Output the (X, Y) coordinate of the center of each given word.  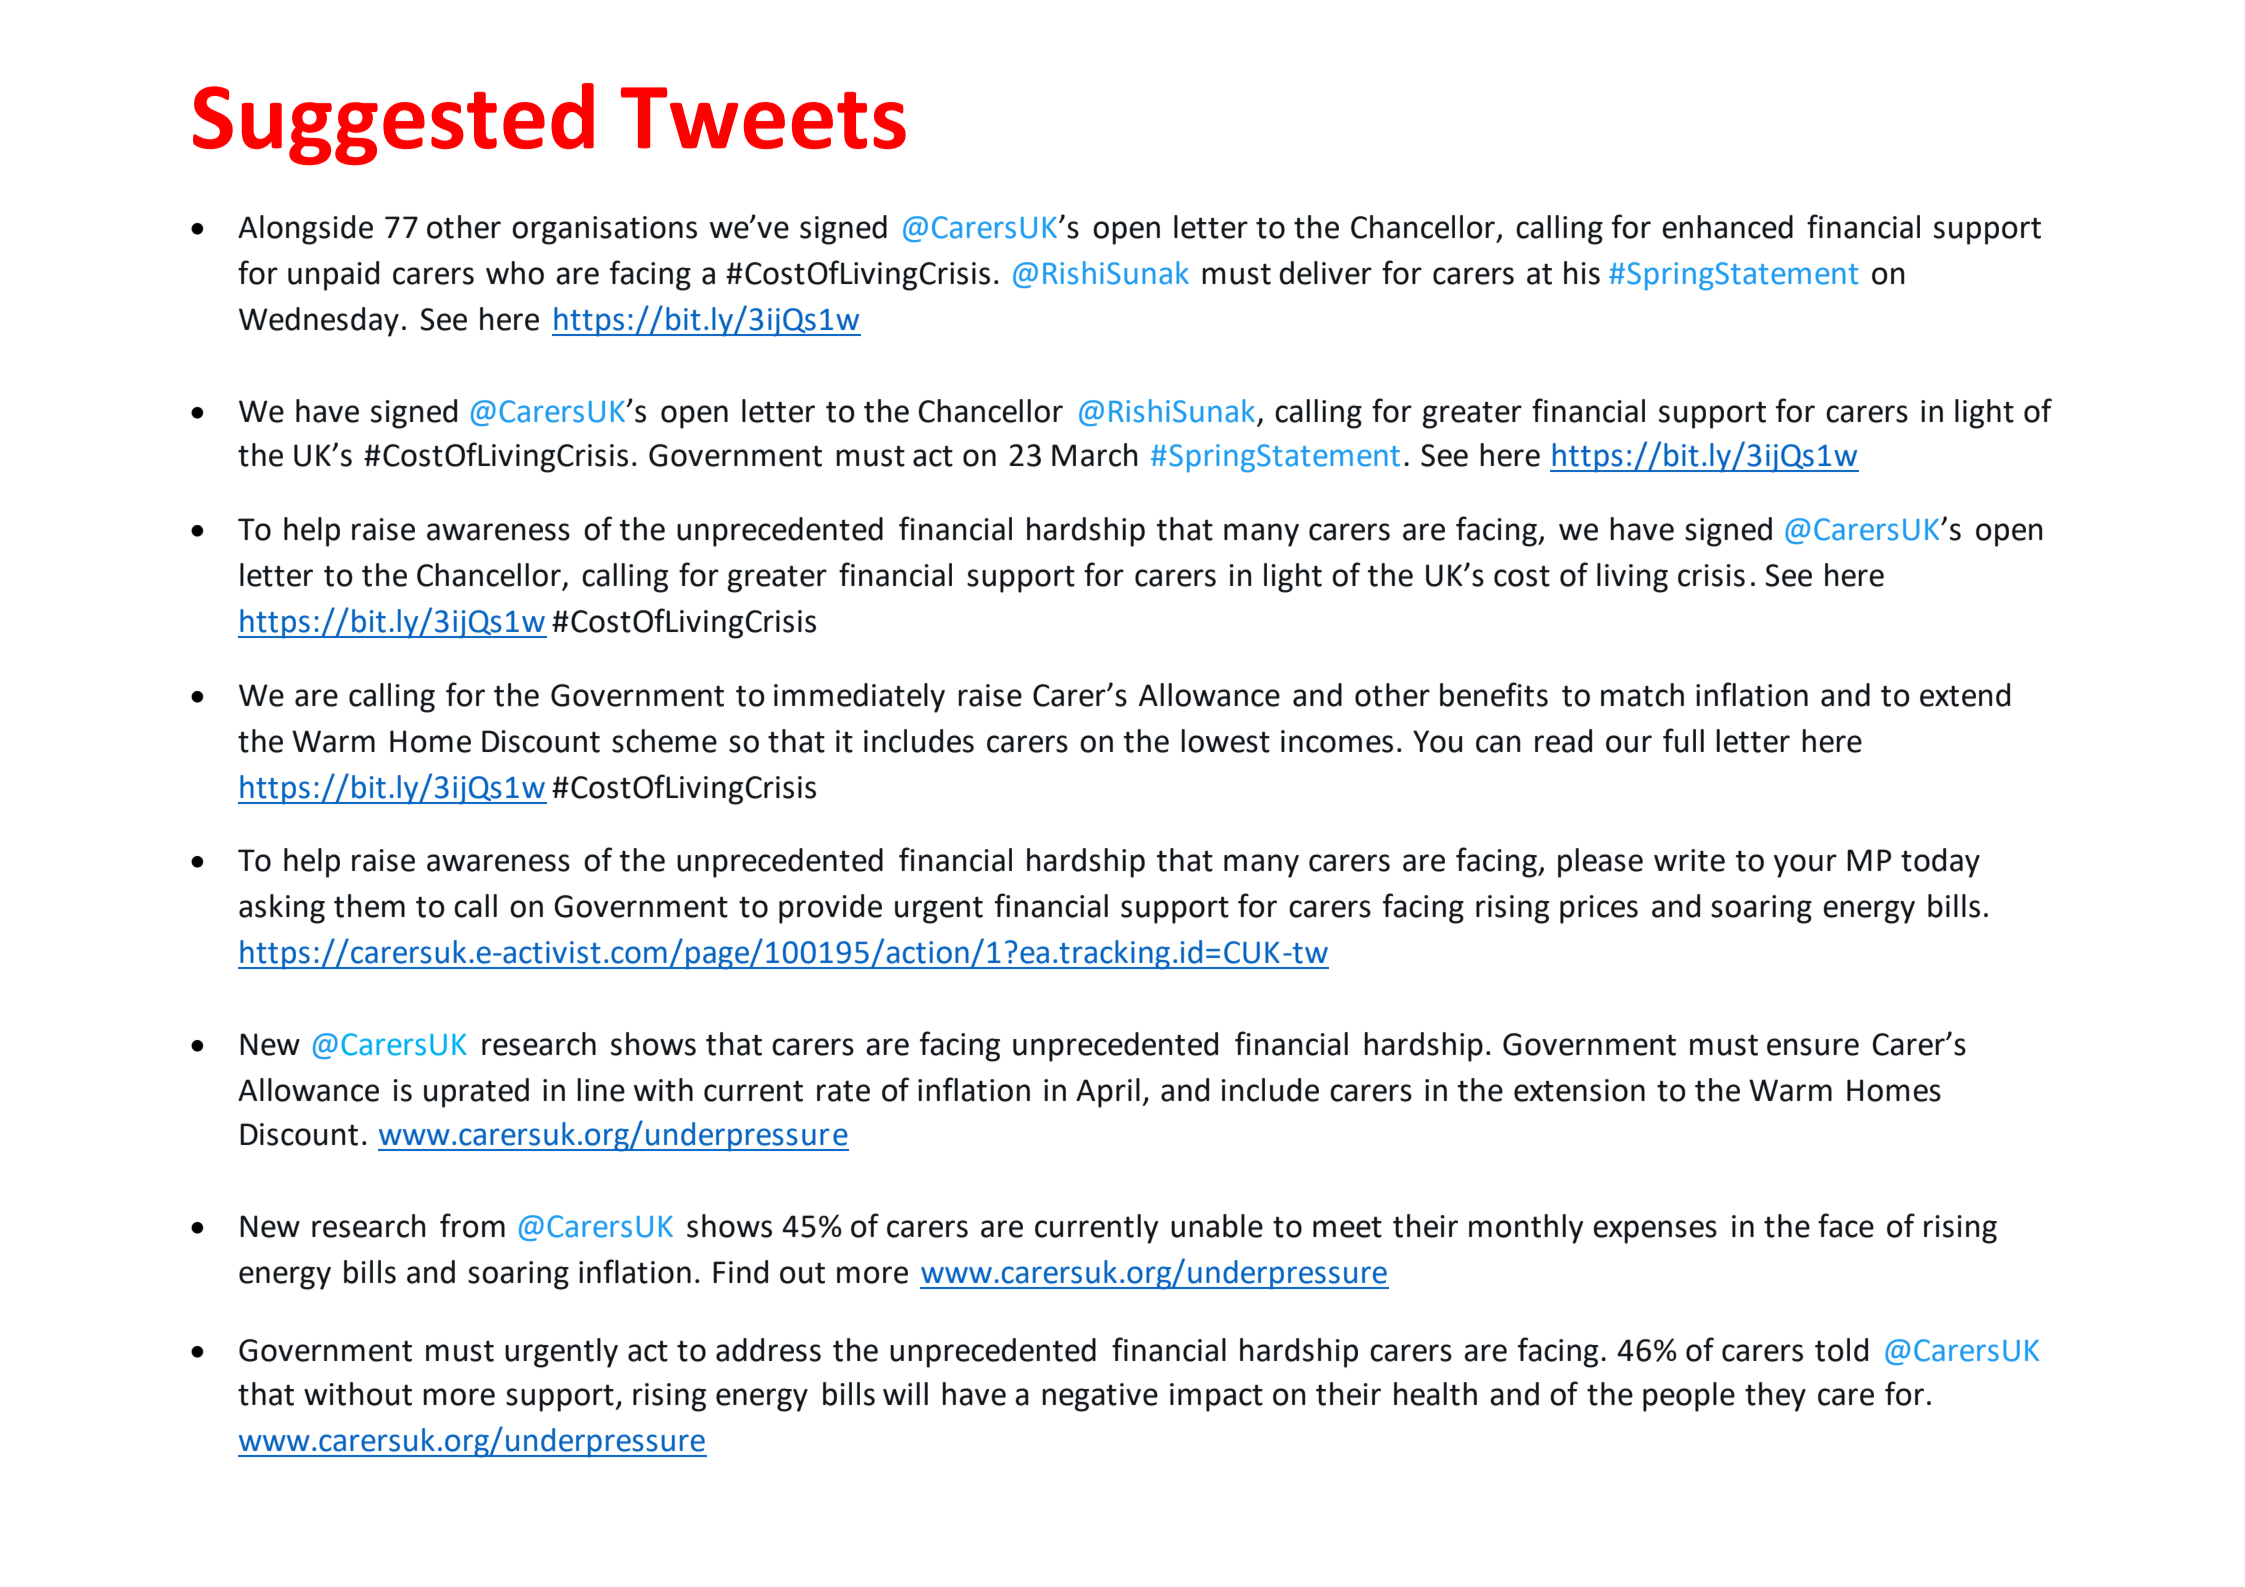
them (369, 906)
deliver (1326, 273)
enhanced (1727, 227)
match (1642, 695)
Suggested (393, 124)
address (768, 1350)
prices (1599, 909)
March (1095, 455)
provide (830, 909)
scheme (664, 741)
